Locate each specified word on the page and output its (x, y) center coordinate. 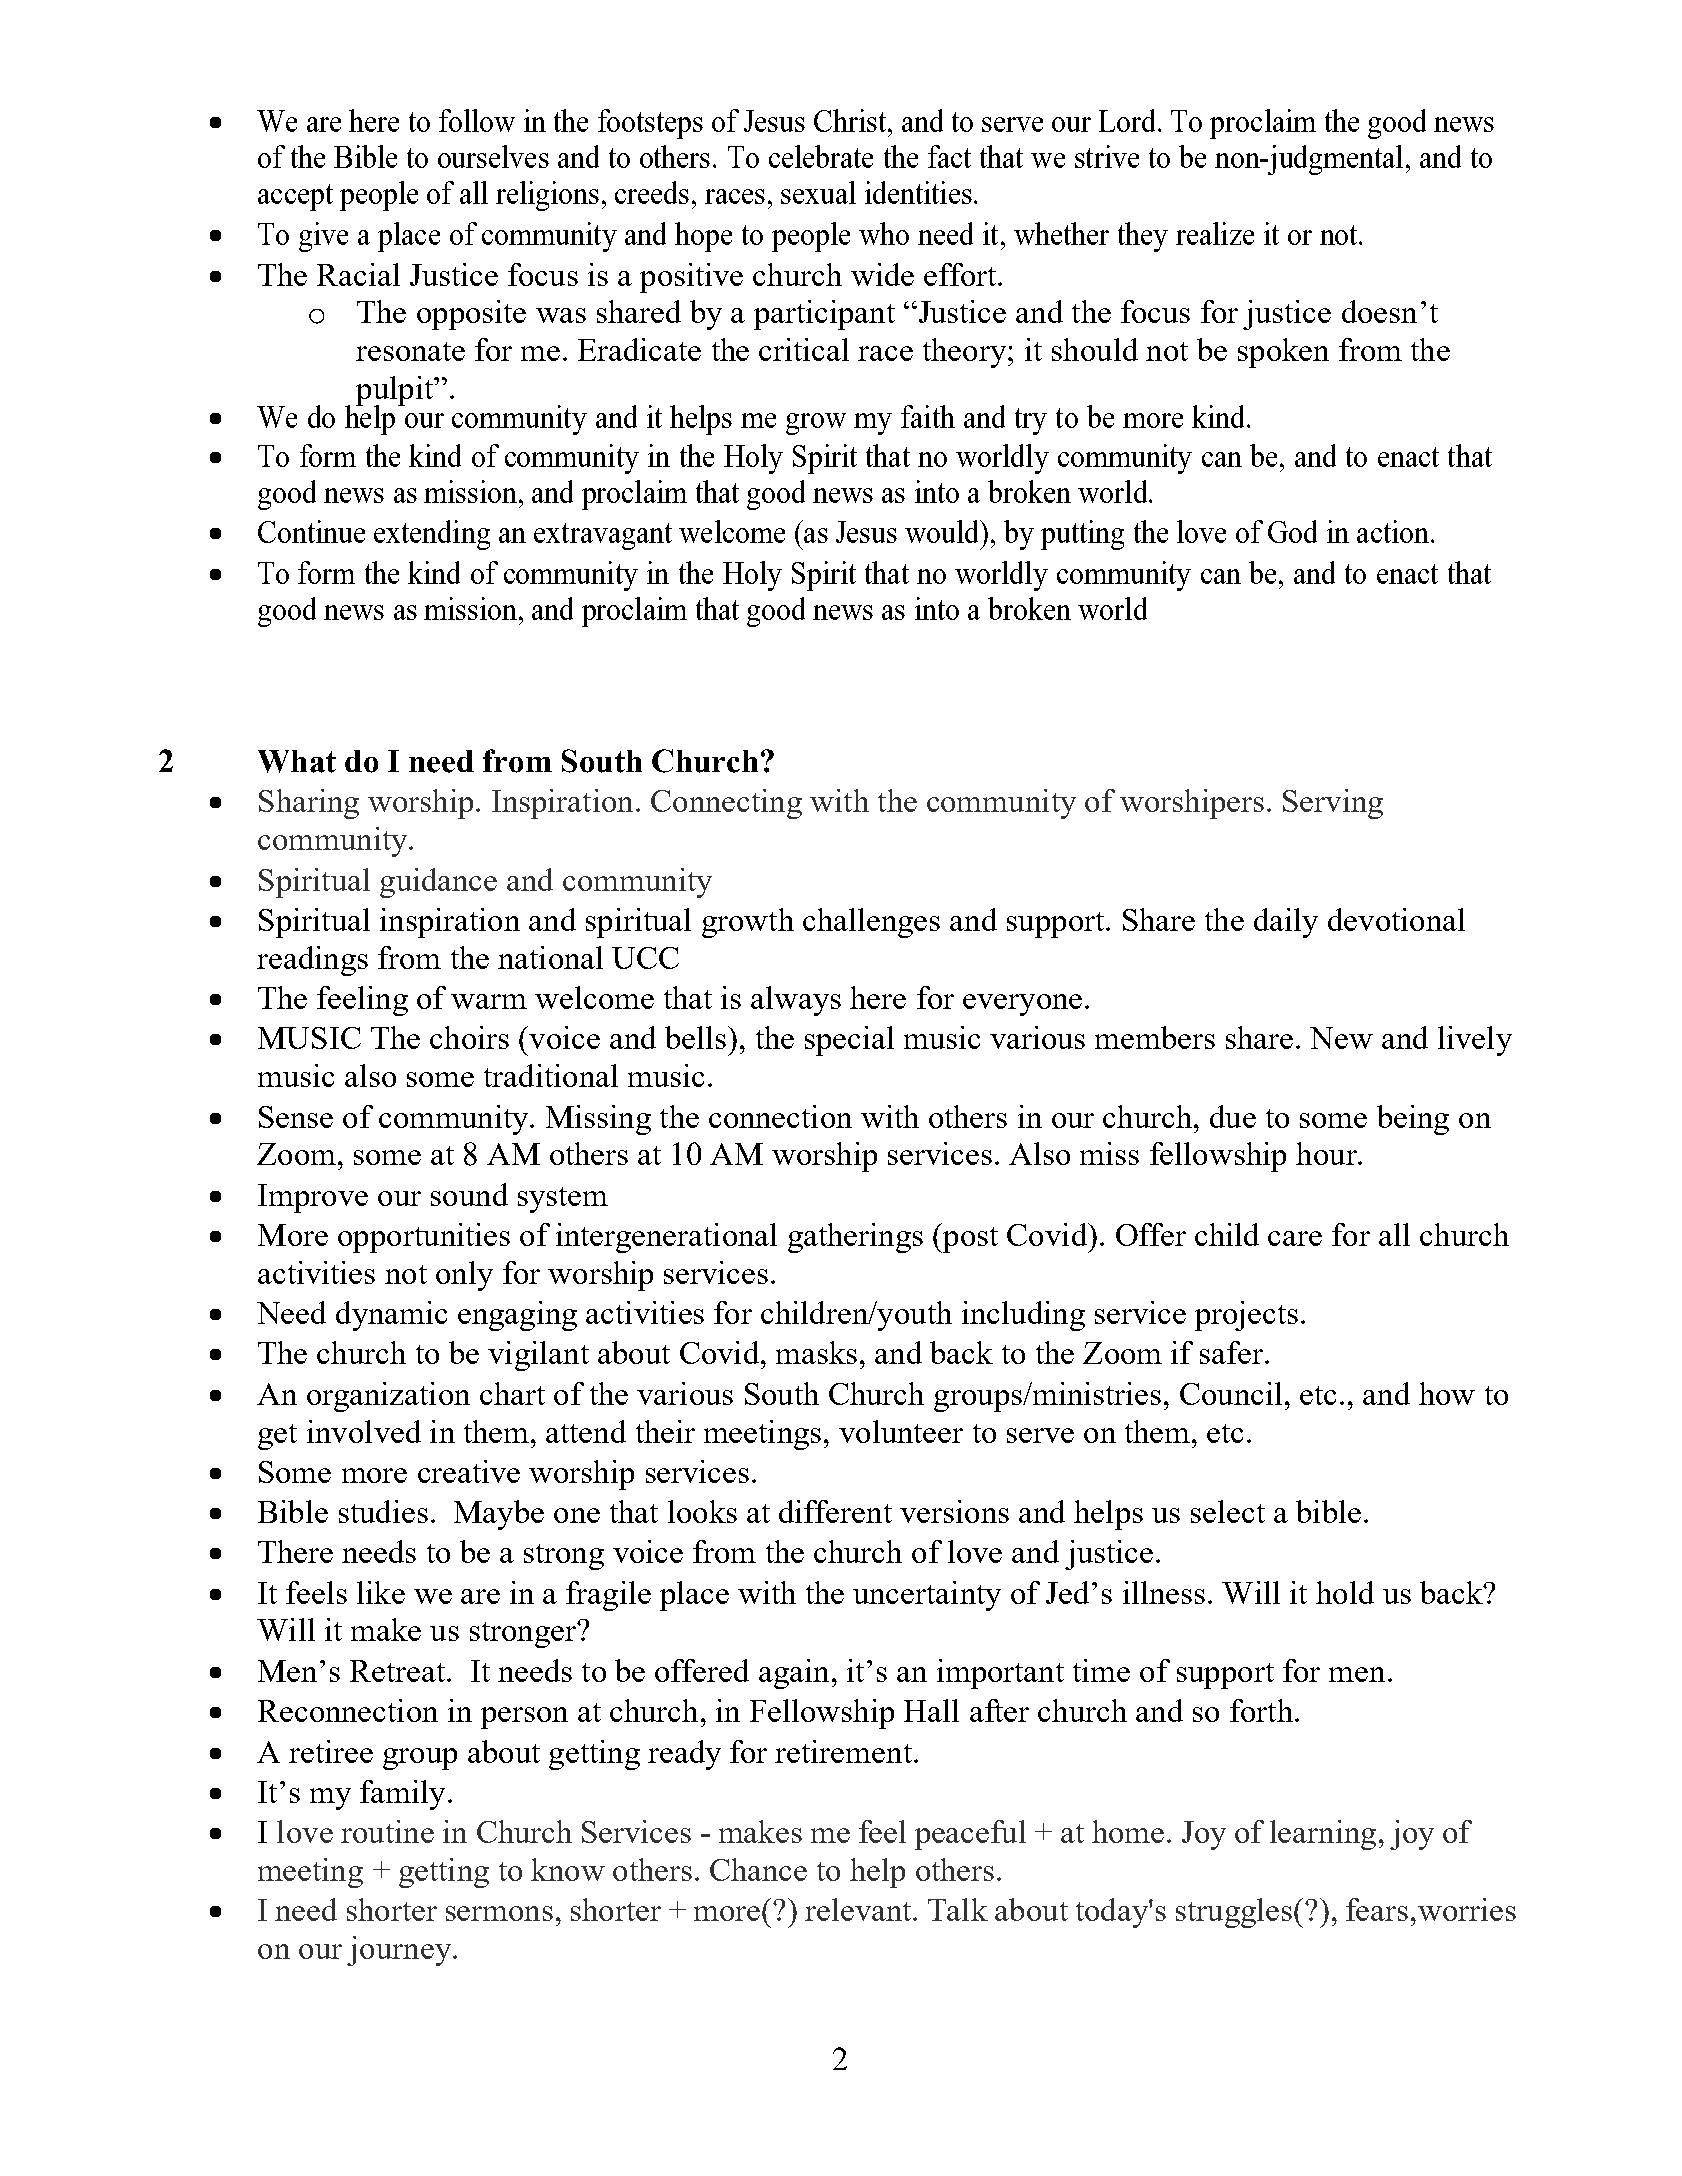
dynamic (391, 1316)
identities (918, 192)
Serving (1333, 804)
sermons (499, 1913)
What (297, 761)
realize (1215, 233)
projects (1246, 1316)
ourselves (493, 156)
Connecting (726, 804)
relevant (859, 1909)
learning (1323, 1835)
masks (816, 1352)
